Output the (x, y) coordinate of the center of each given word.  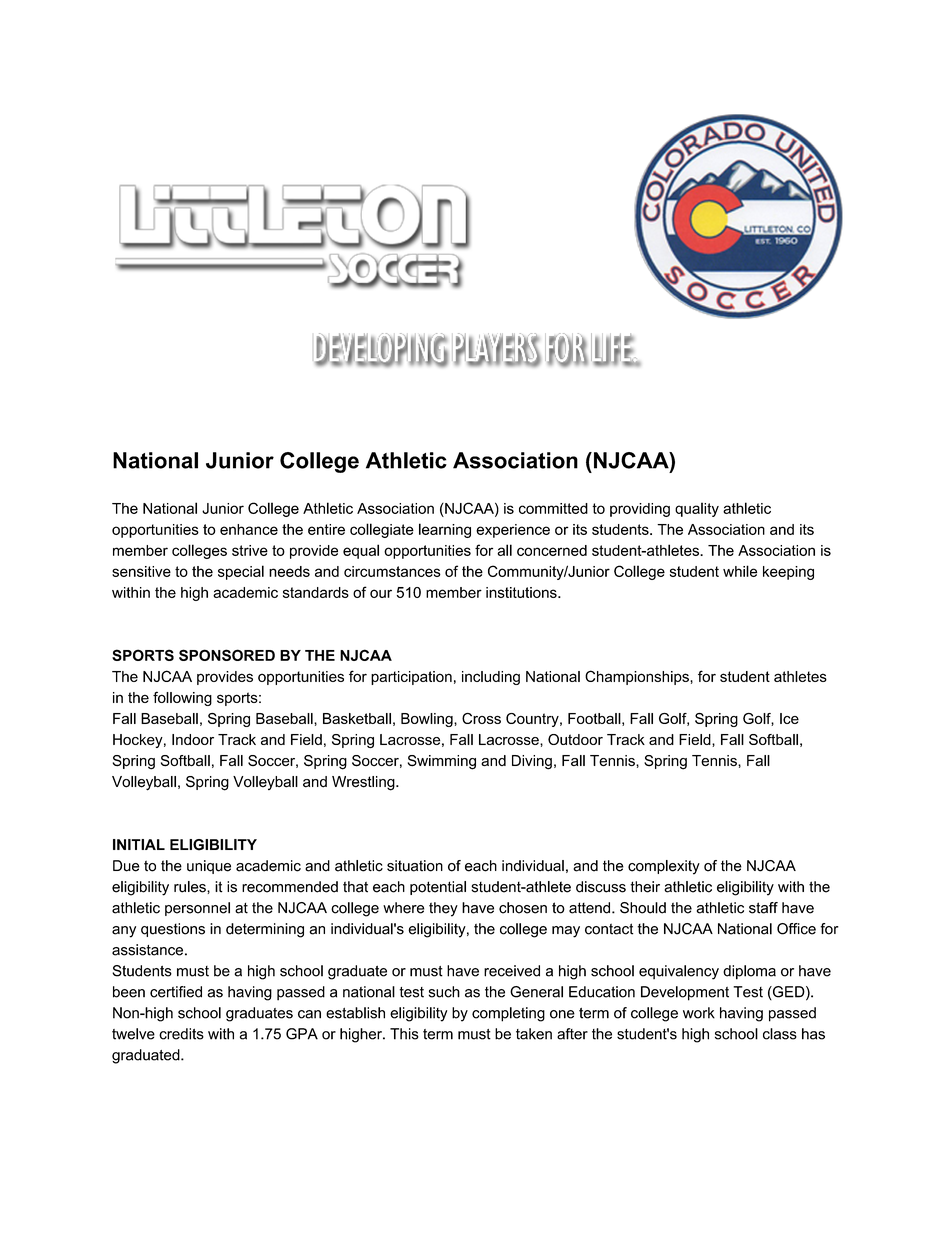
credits (181, 1034)
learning (445, 530)
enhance (249, 529)
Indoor (193, 739)
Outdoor (575, 739)
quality (697, 509)
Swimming (442, 762)
